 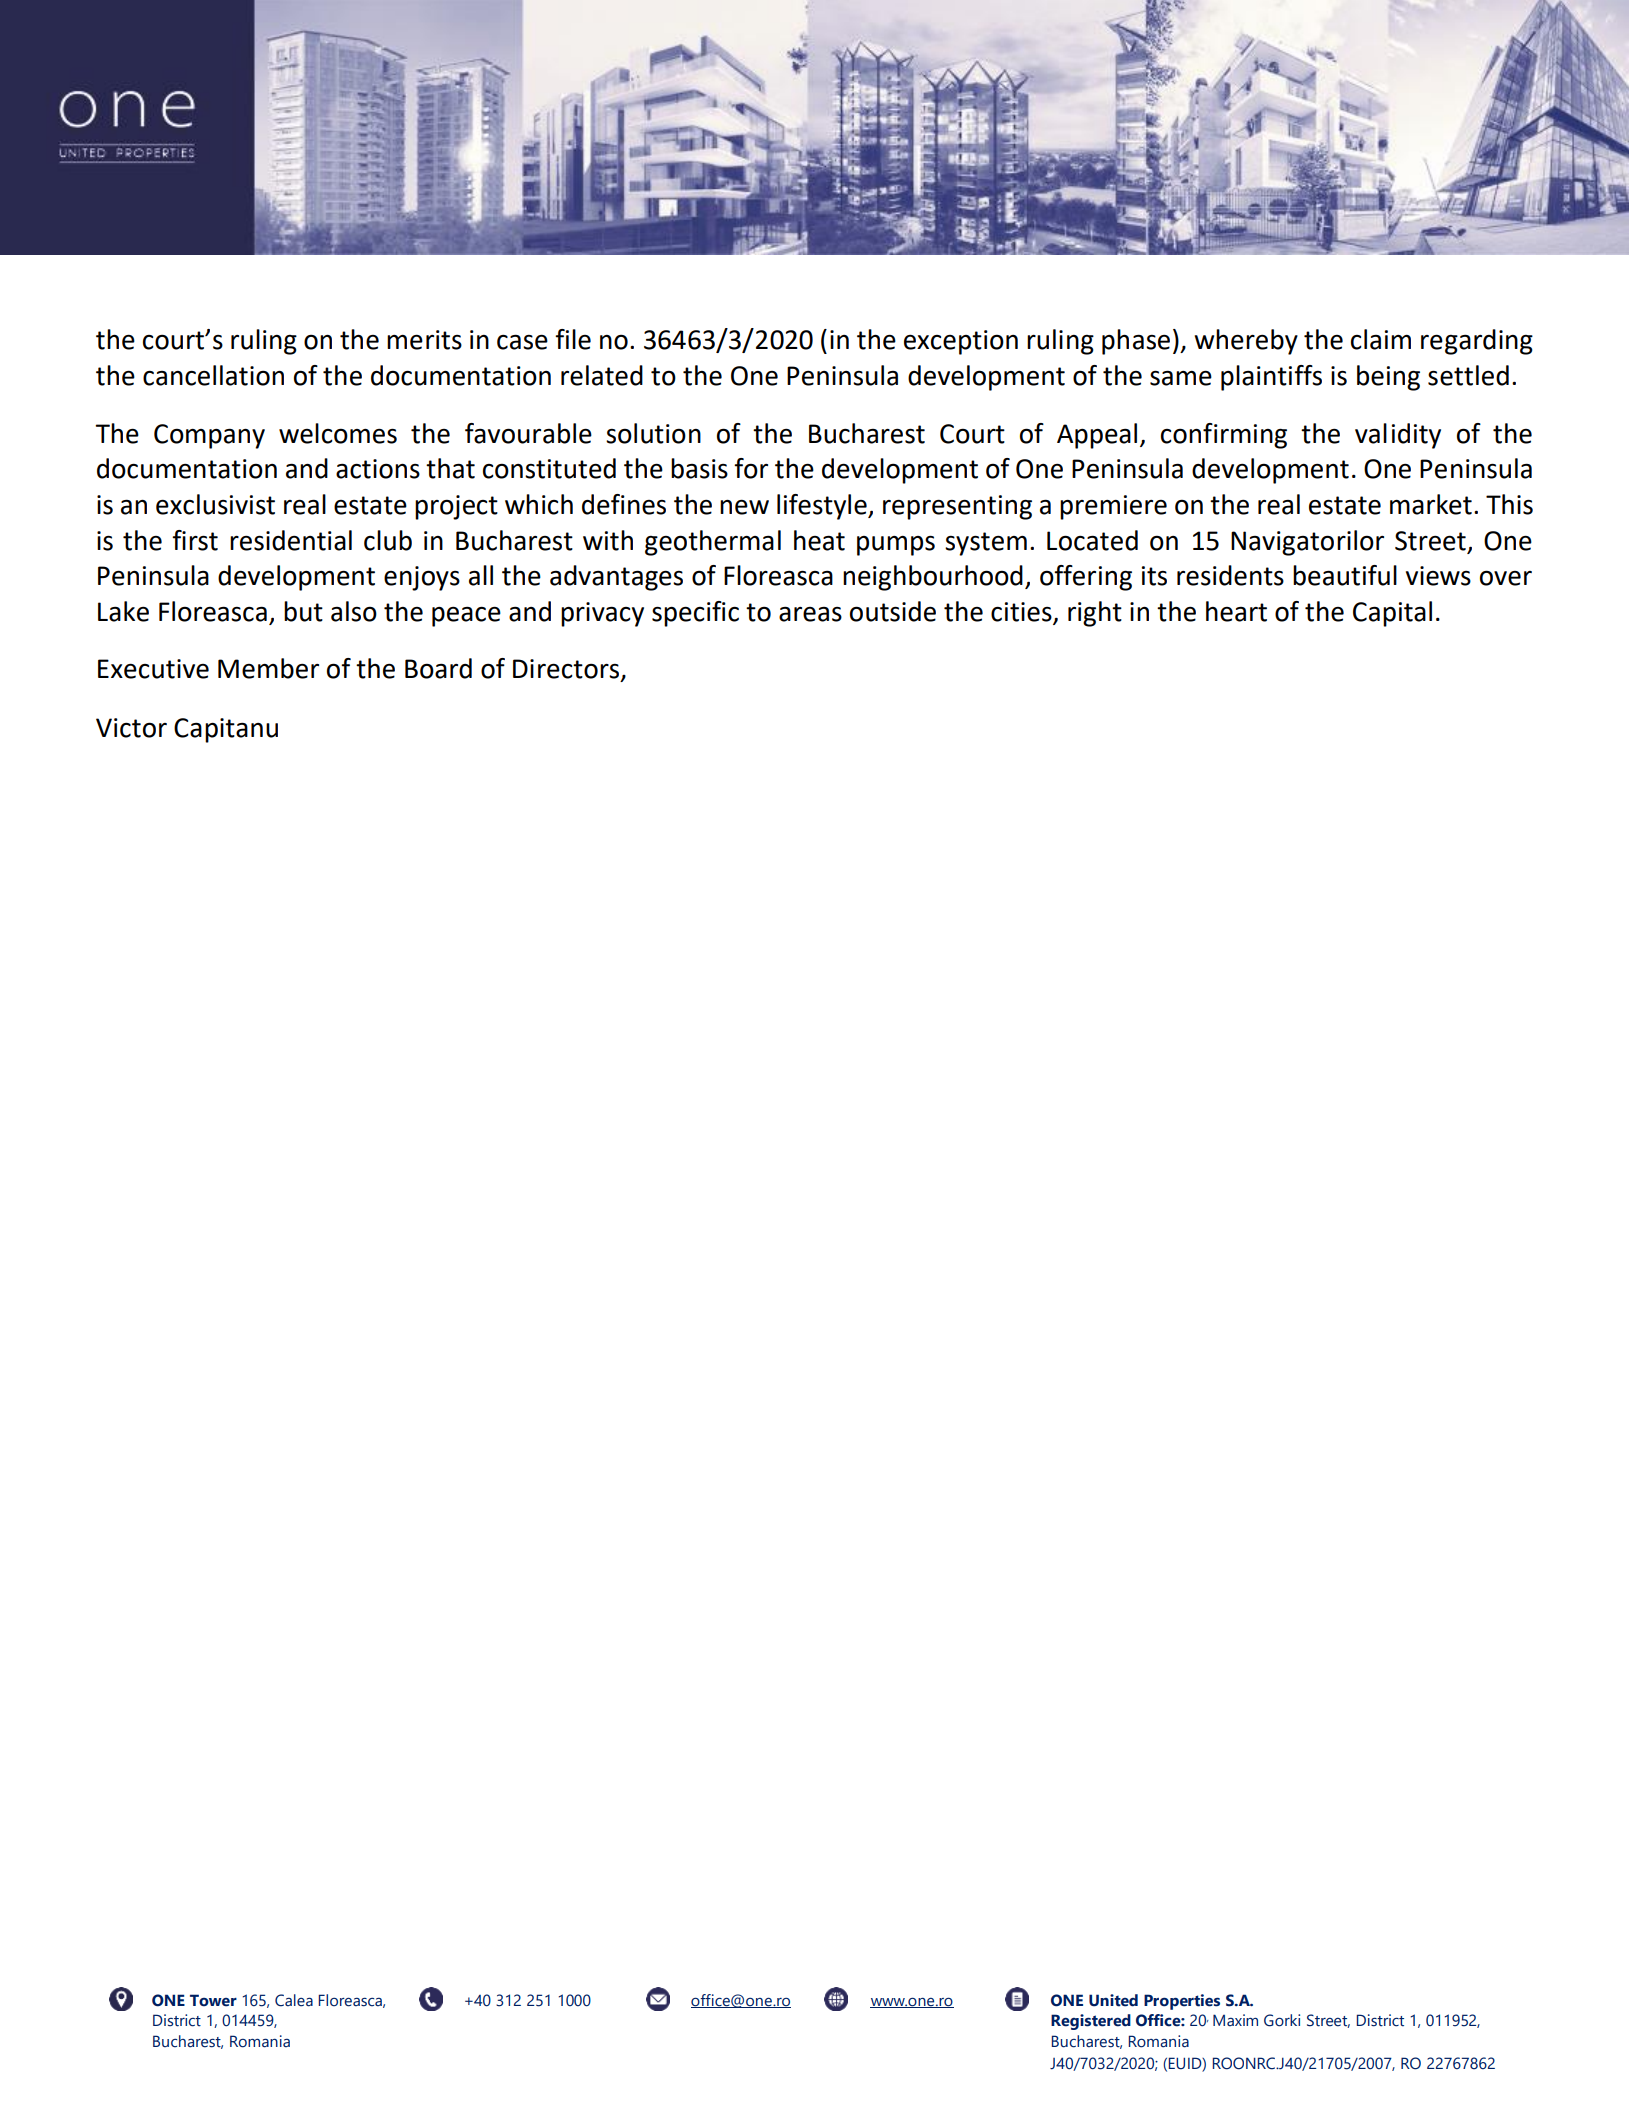 What do you see at coordinates (566, 669) in the screenshot?
I see `Directors` at bounding box center [566, 669].
